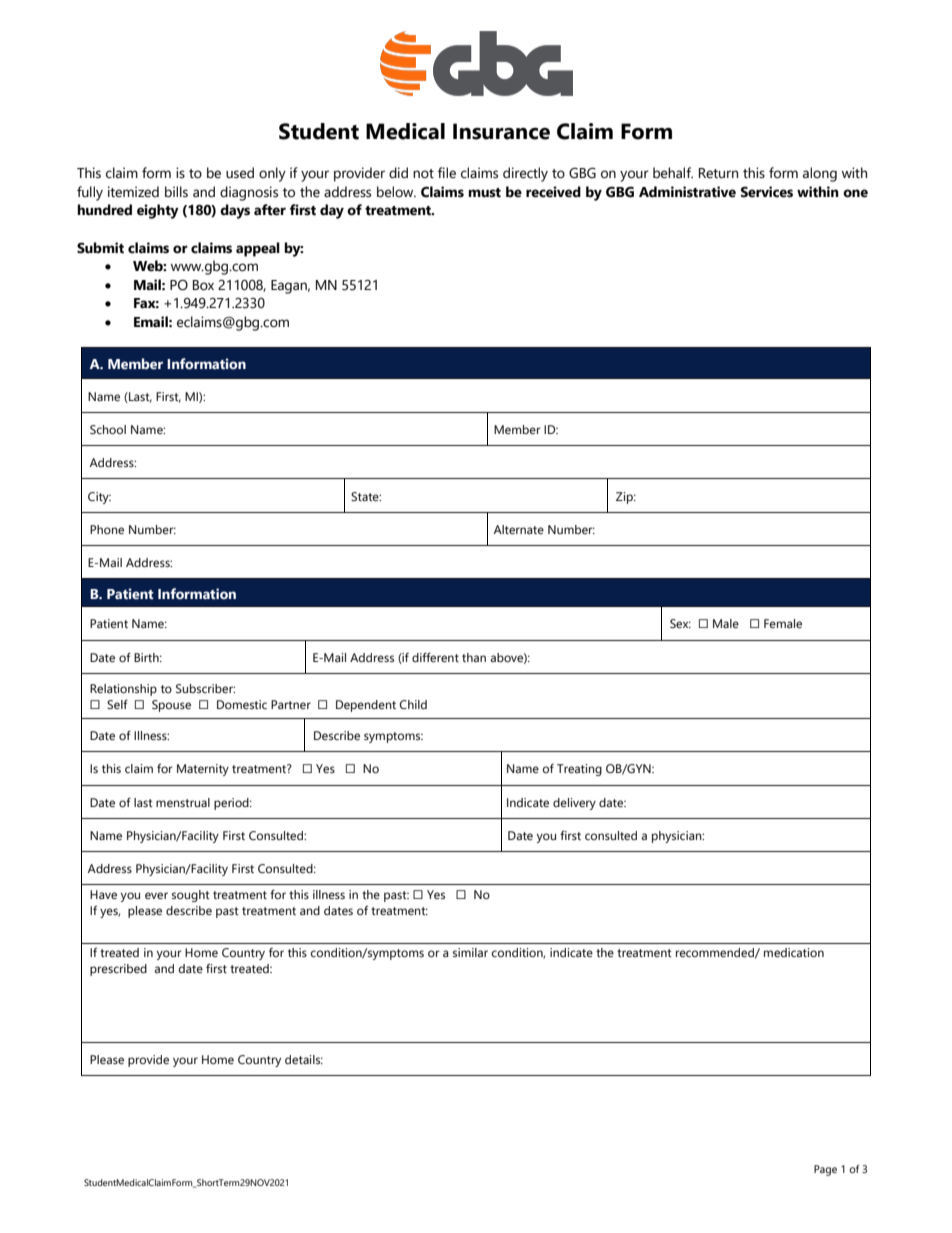 Image resolution: width=952 pixels, height=1233 pixels. Describe the element at coordinates (107, 529) in the image. I see `Phone` at that location.
